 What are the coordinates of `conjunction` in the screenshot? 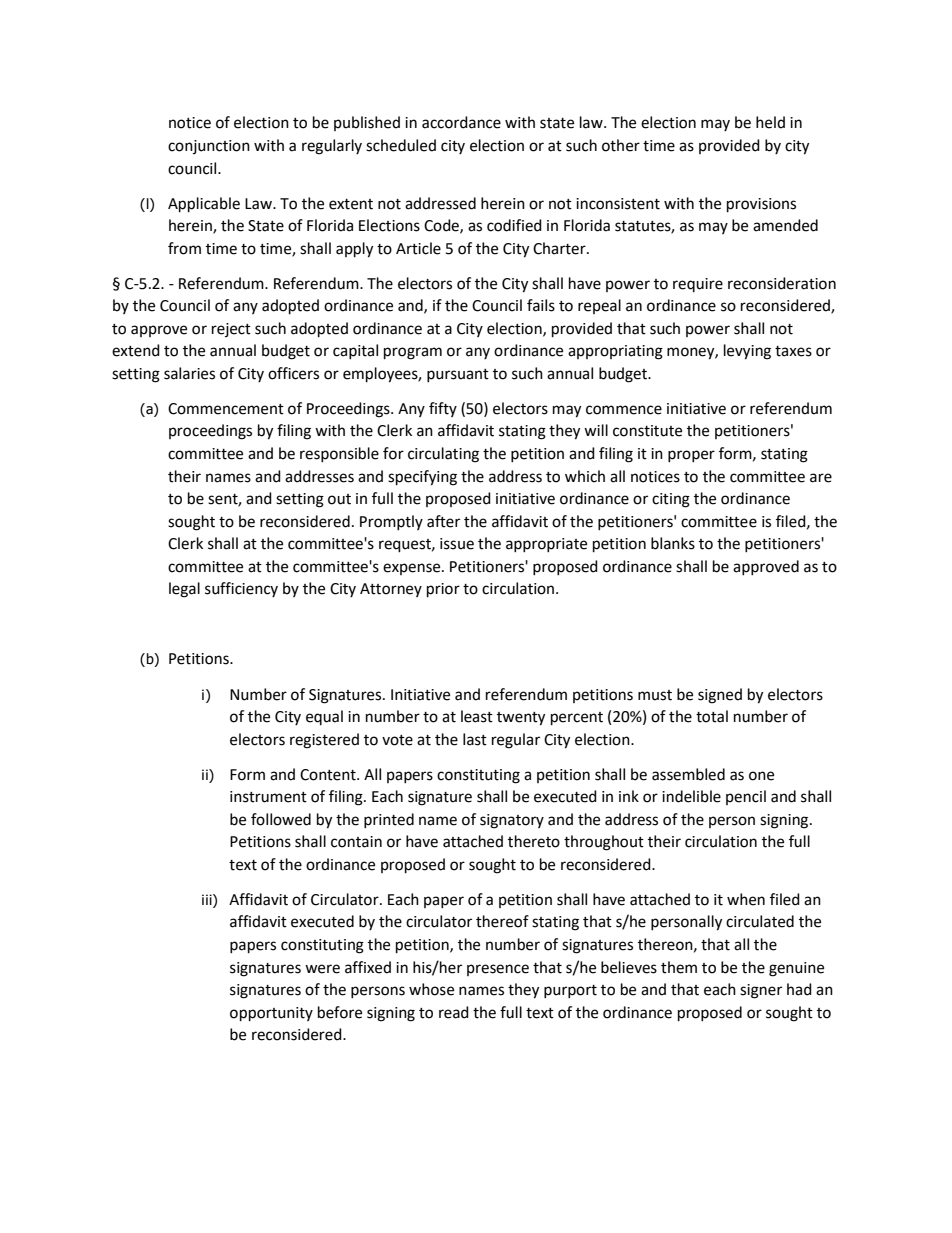 It's located at (209, 147).
